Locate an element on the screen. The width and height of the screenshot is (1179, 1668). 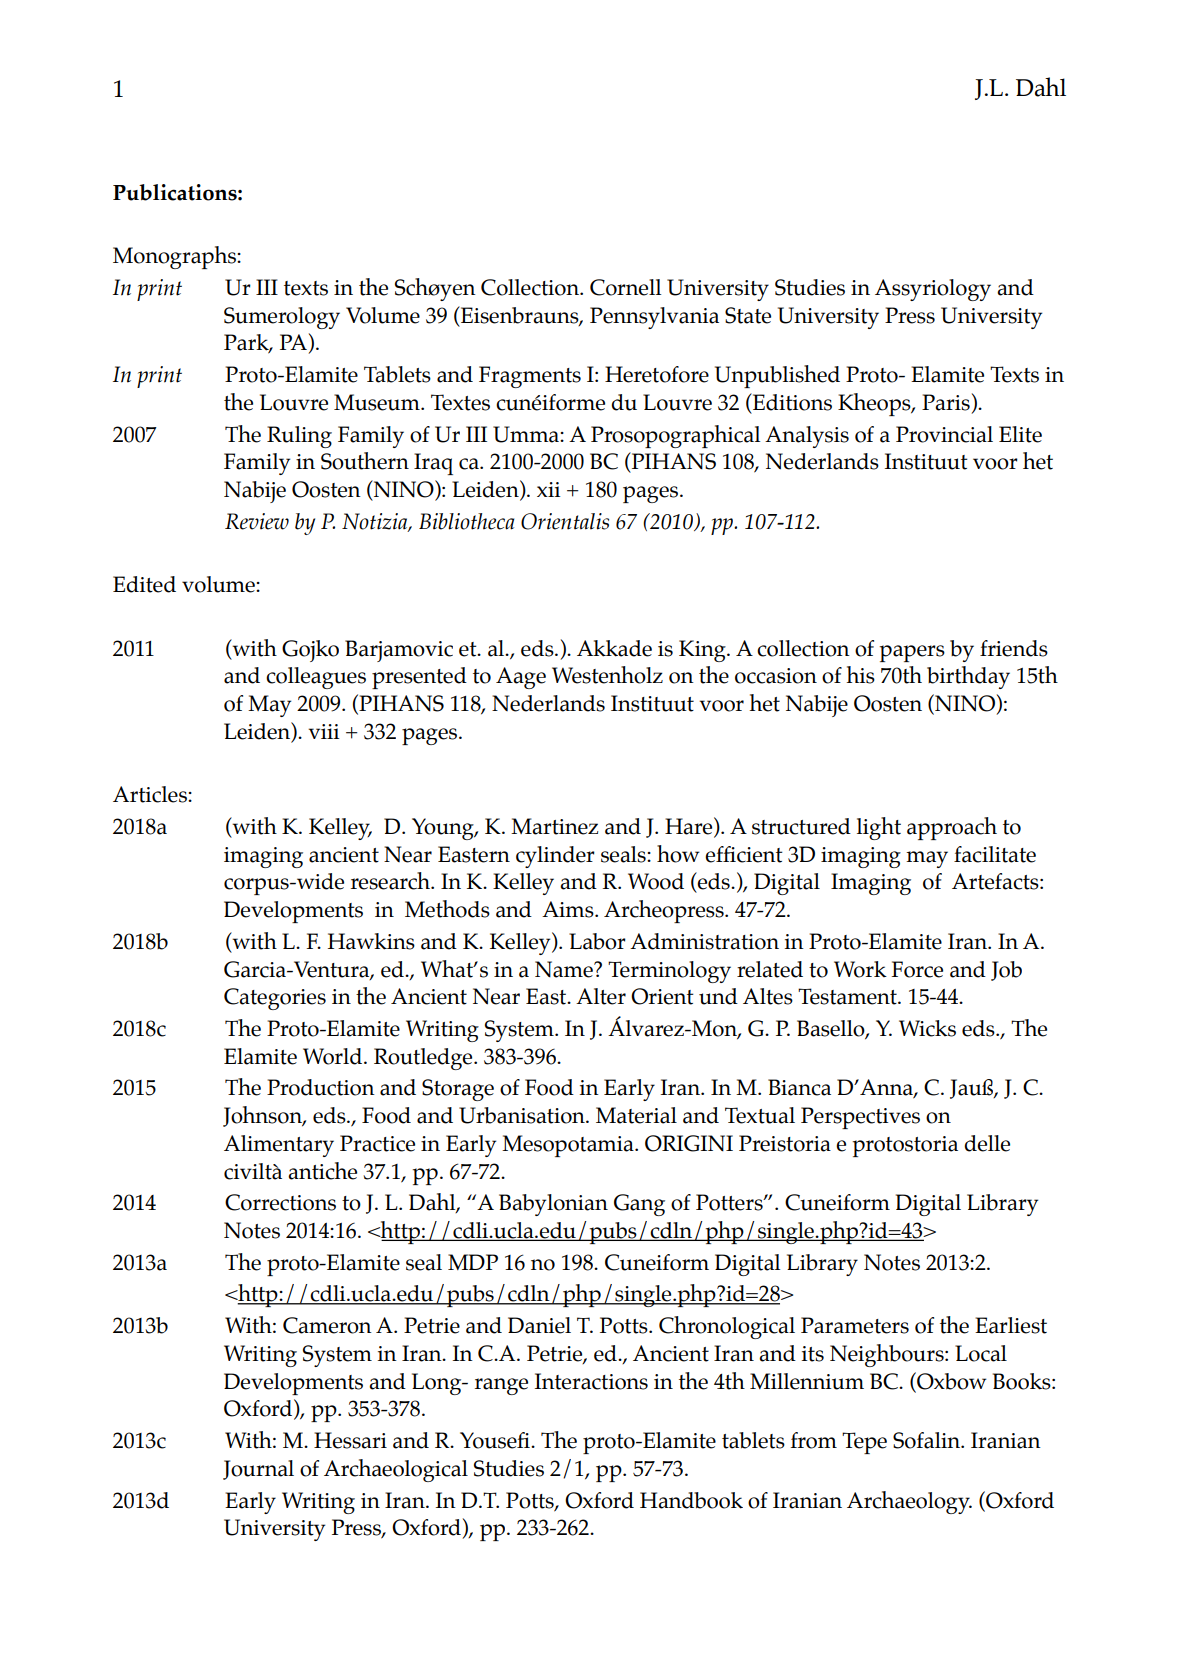
Cornell is located at coordinates (625, 287).
